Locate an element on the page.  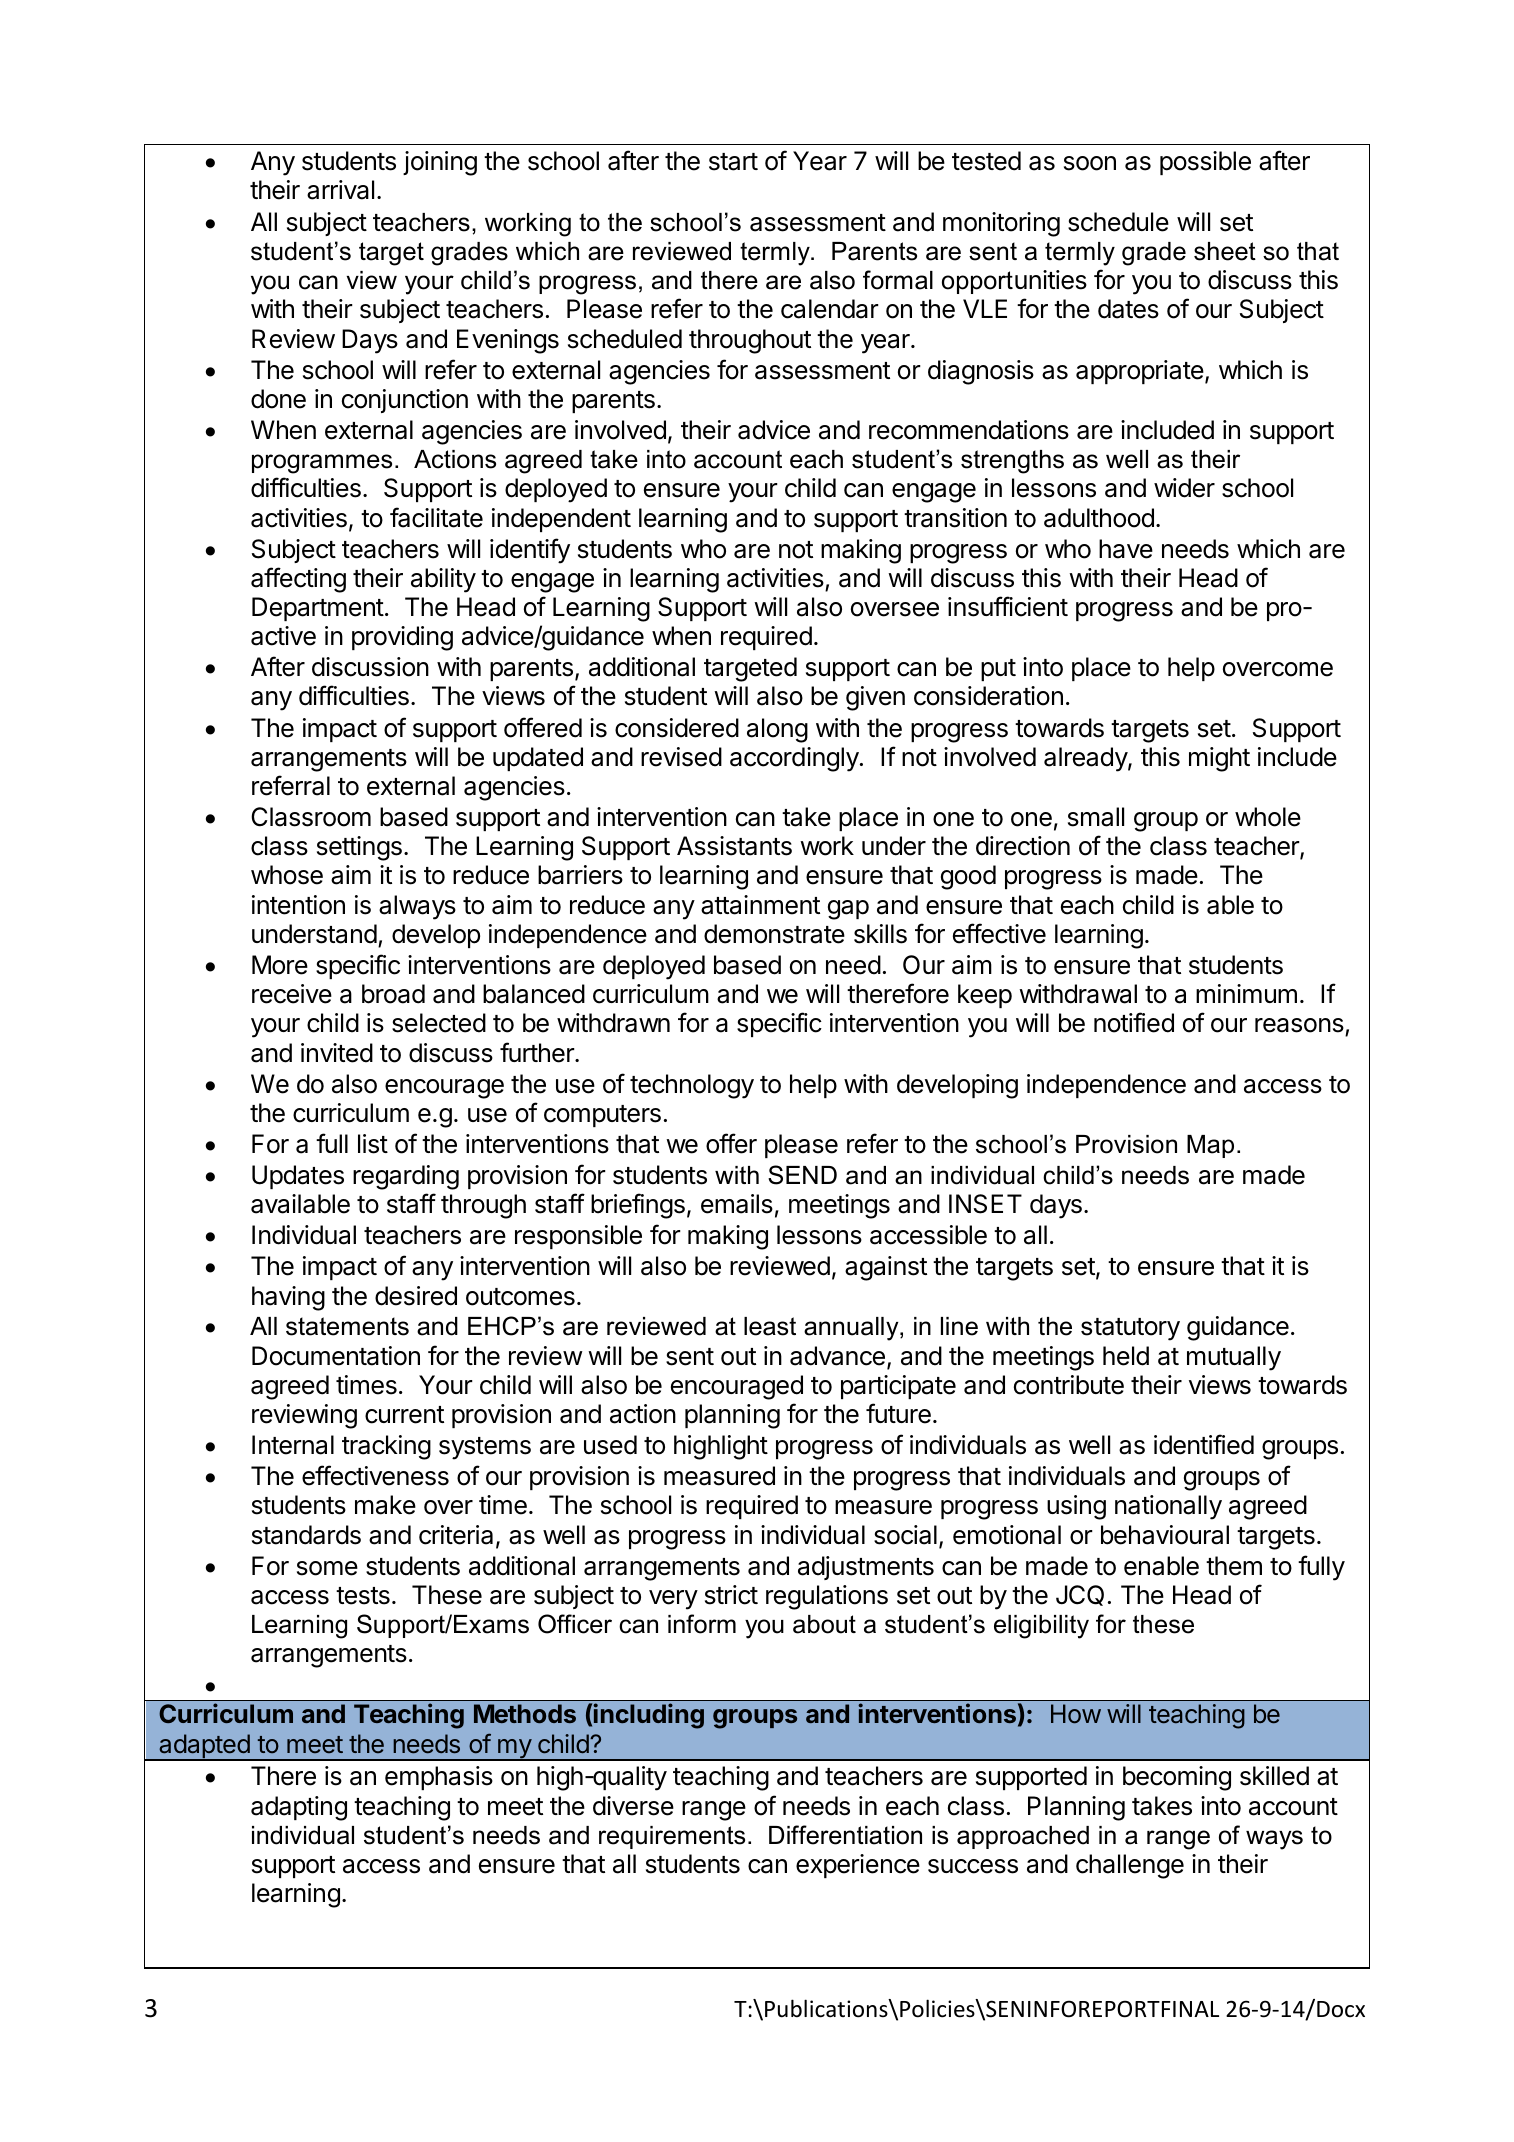
arrival is located at coordinates (340, 190).
